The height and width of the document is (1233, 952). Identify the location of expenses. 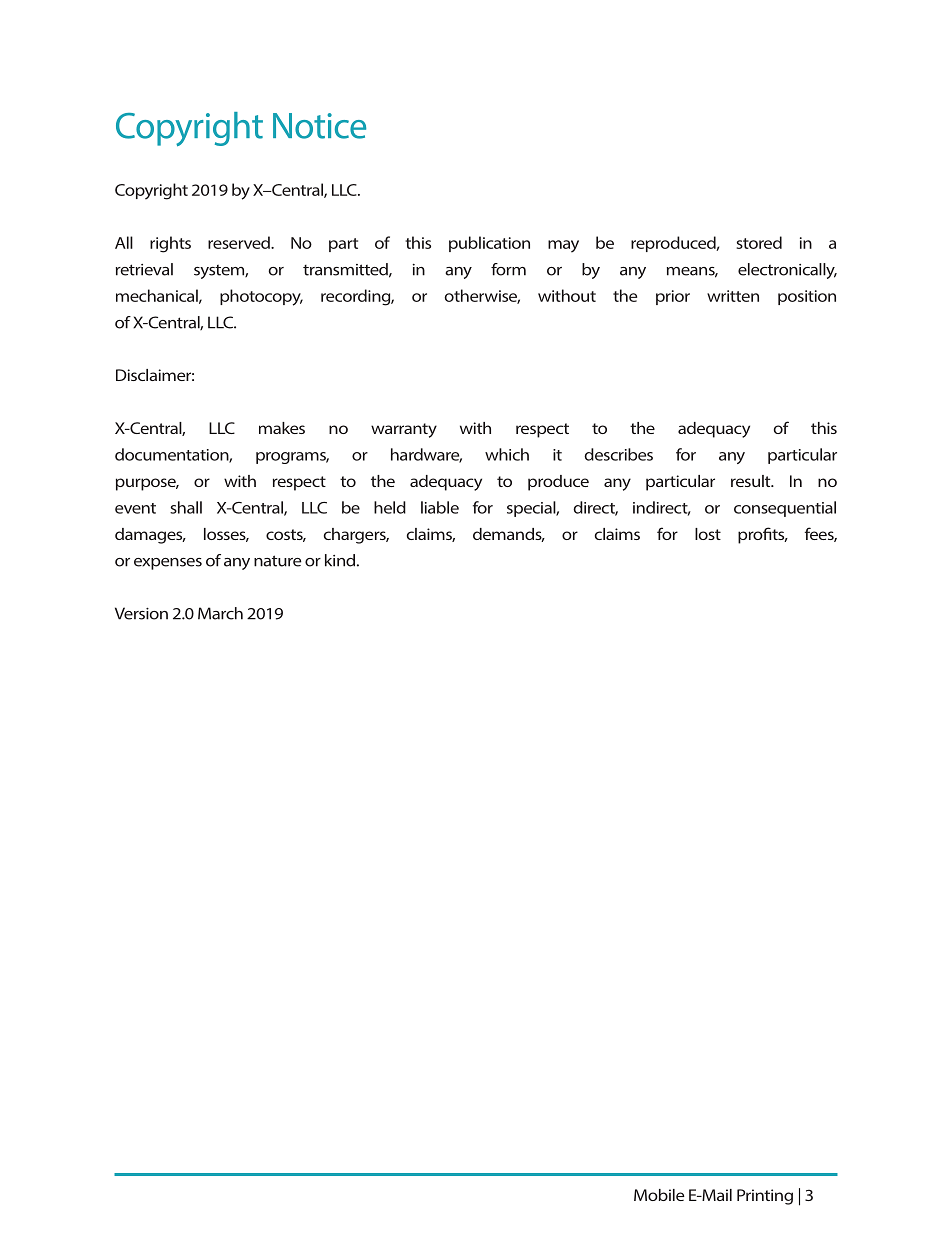
(168, 564).
